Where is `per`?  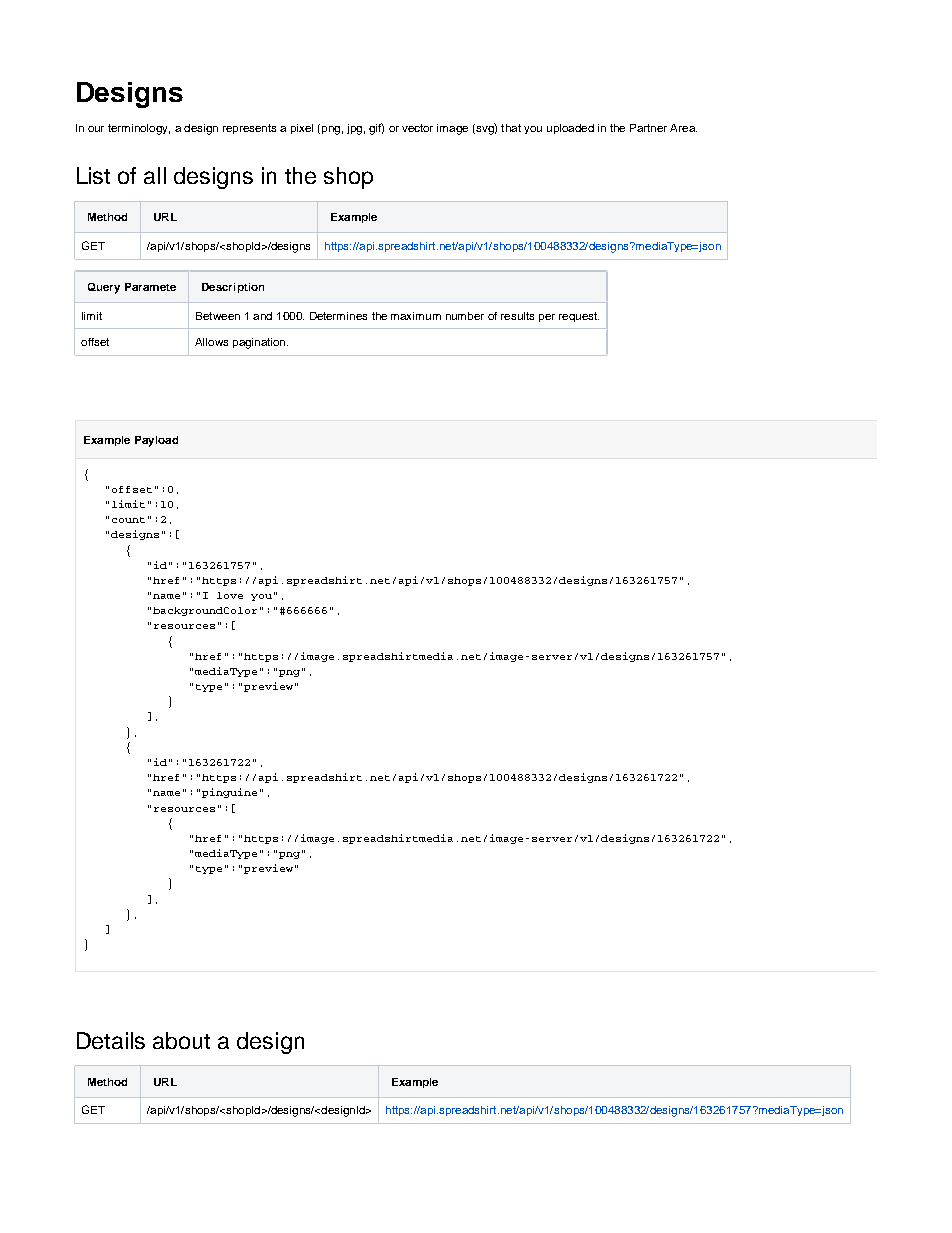
per is located at coordinates (547, 318).
